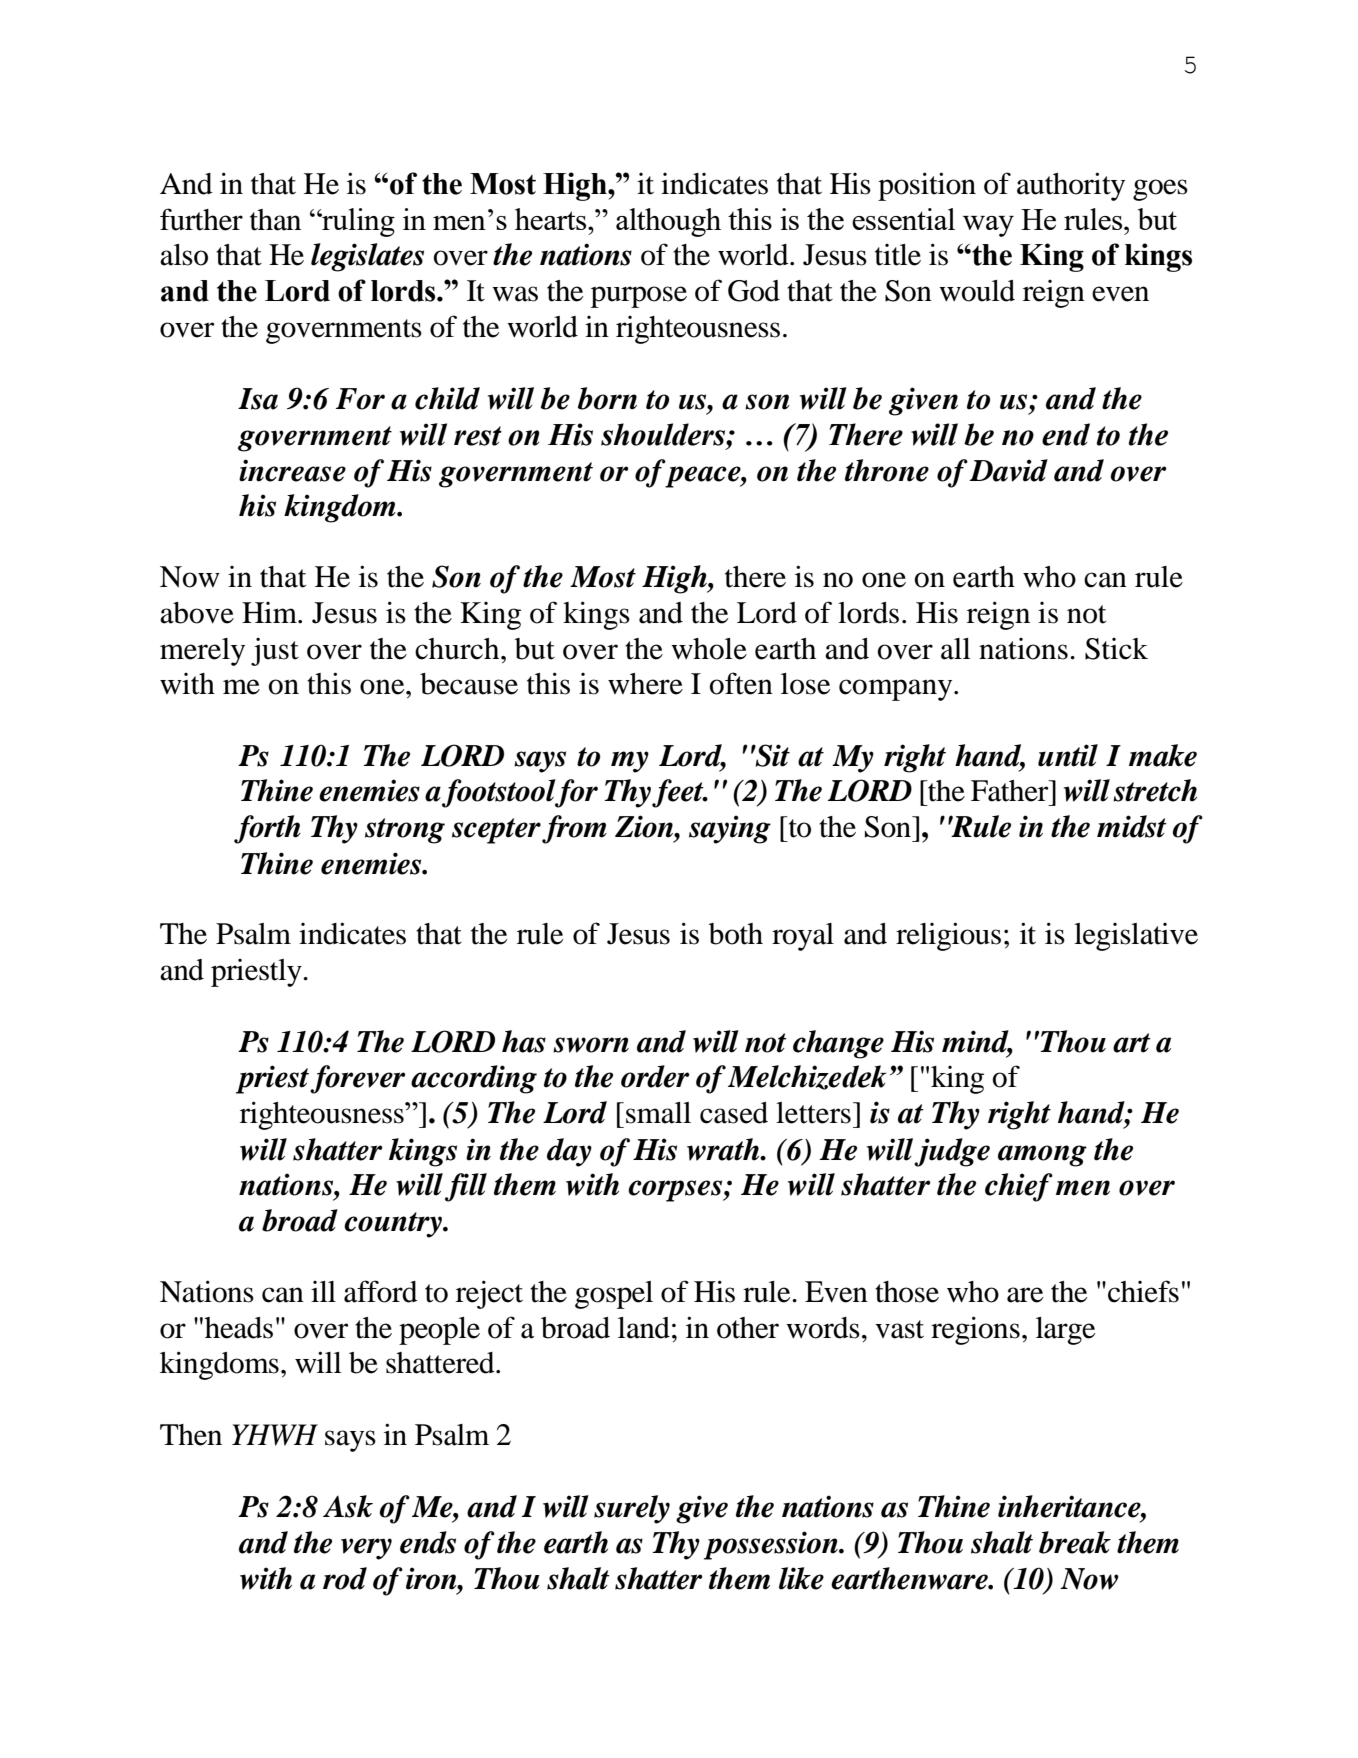 This screenshot has width=1358, height=1758. Describe the element at coordinates (275, 220) in the screenshot. I see `than` at that location.
